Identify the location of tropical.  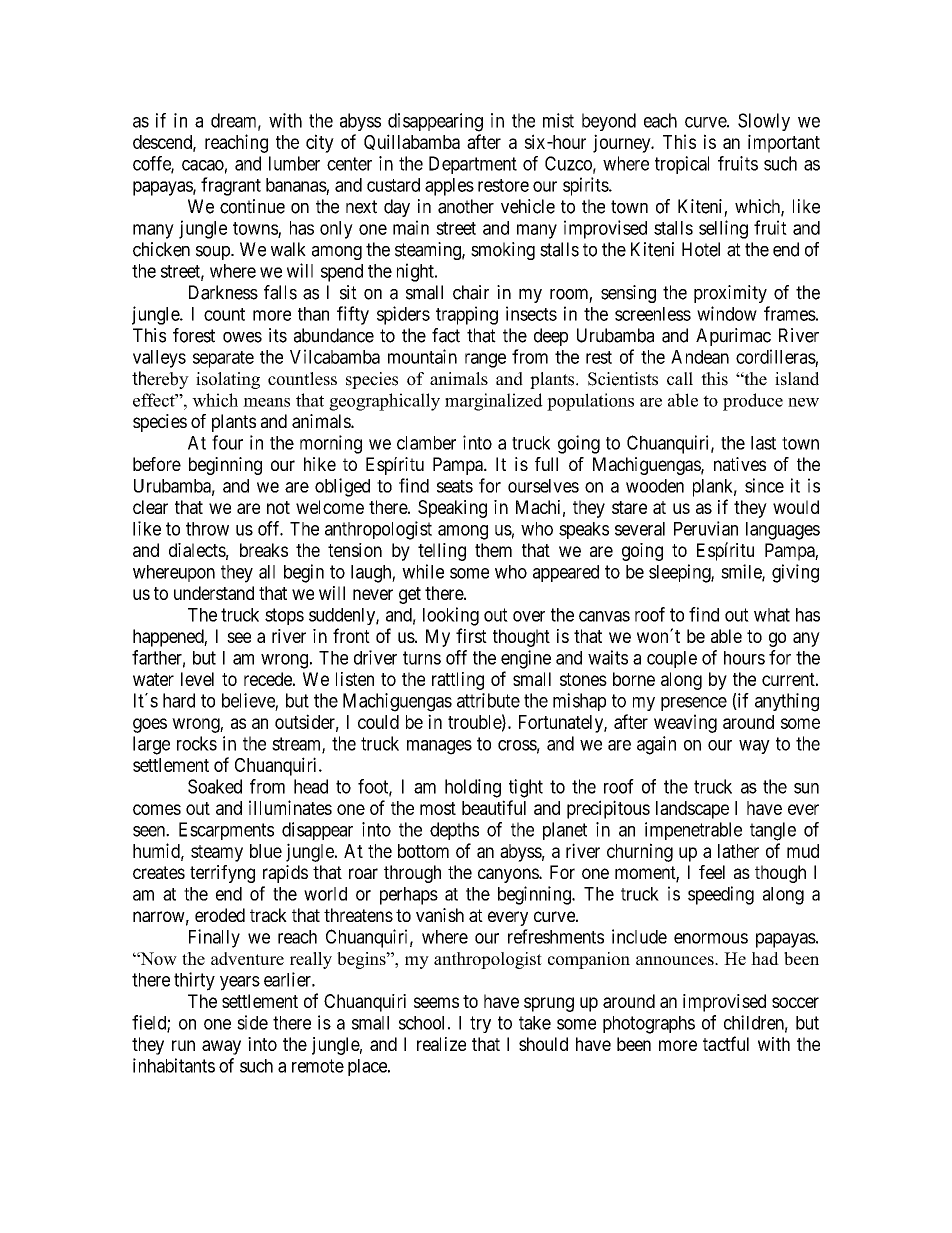
(682, 165).
